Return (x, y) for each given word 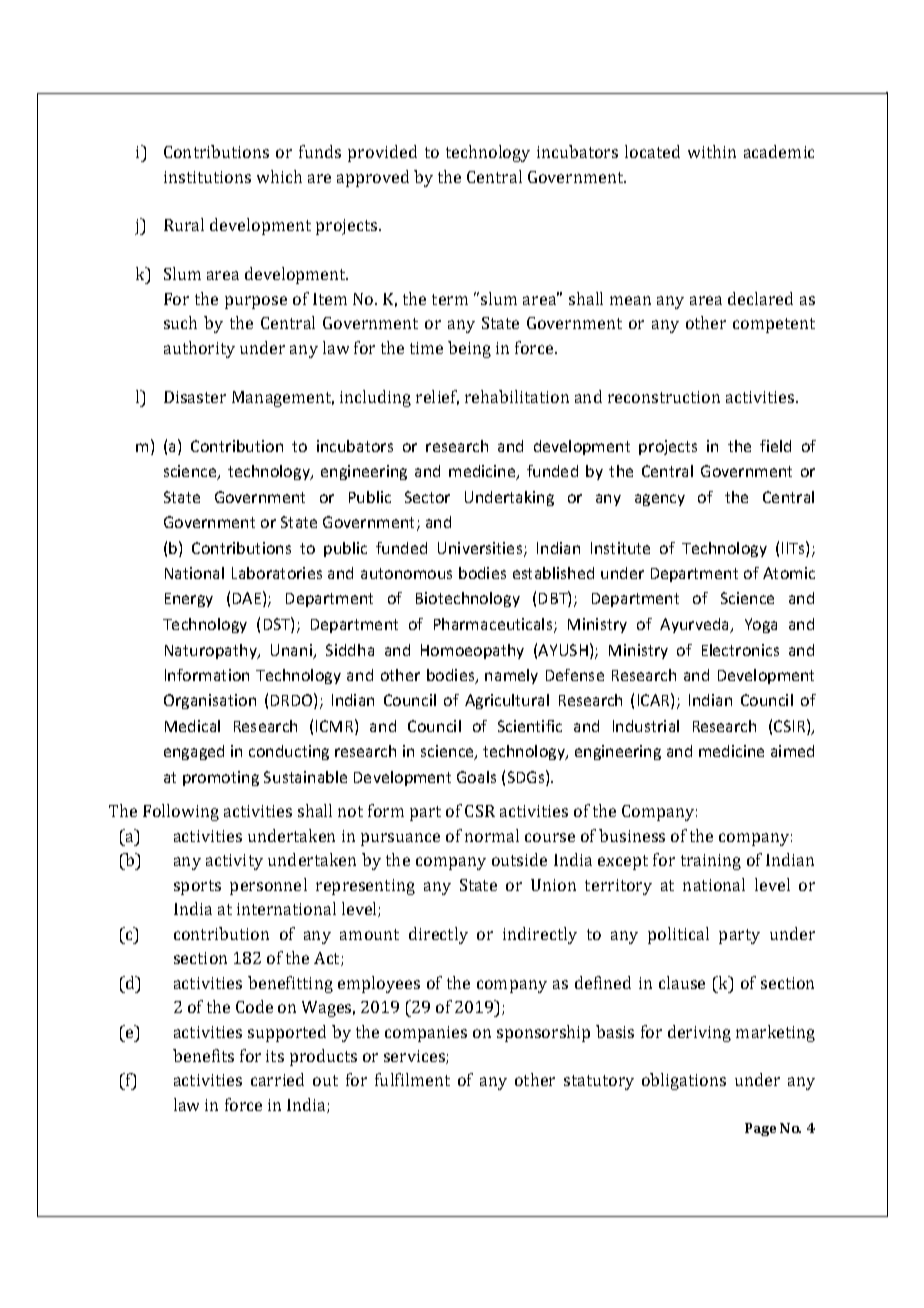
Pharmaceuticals (494, 625)
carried (277, 1079)
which (279, 176)
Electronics (740, 650)
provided (382, 153)
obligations (684, 1081)
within (712, 151)
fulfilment (412, 1079)
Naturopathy (212, 651)
